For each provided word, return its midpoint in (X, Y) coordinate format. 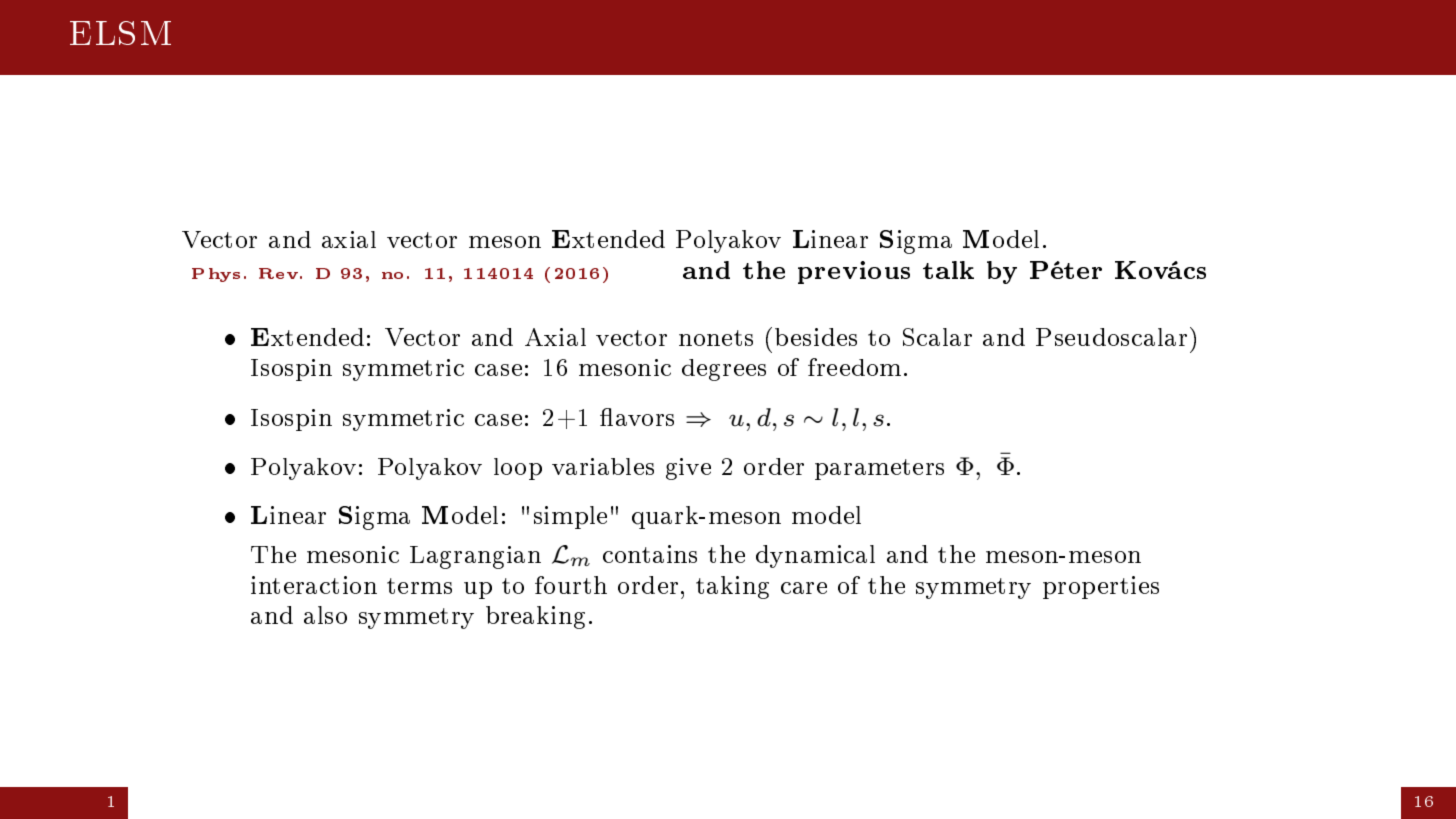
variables (603, 466)
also (325, 615)
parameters (879, 469)
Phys (216, 275)
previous (854, 272)
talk (948, 270)
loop (518, 469)
